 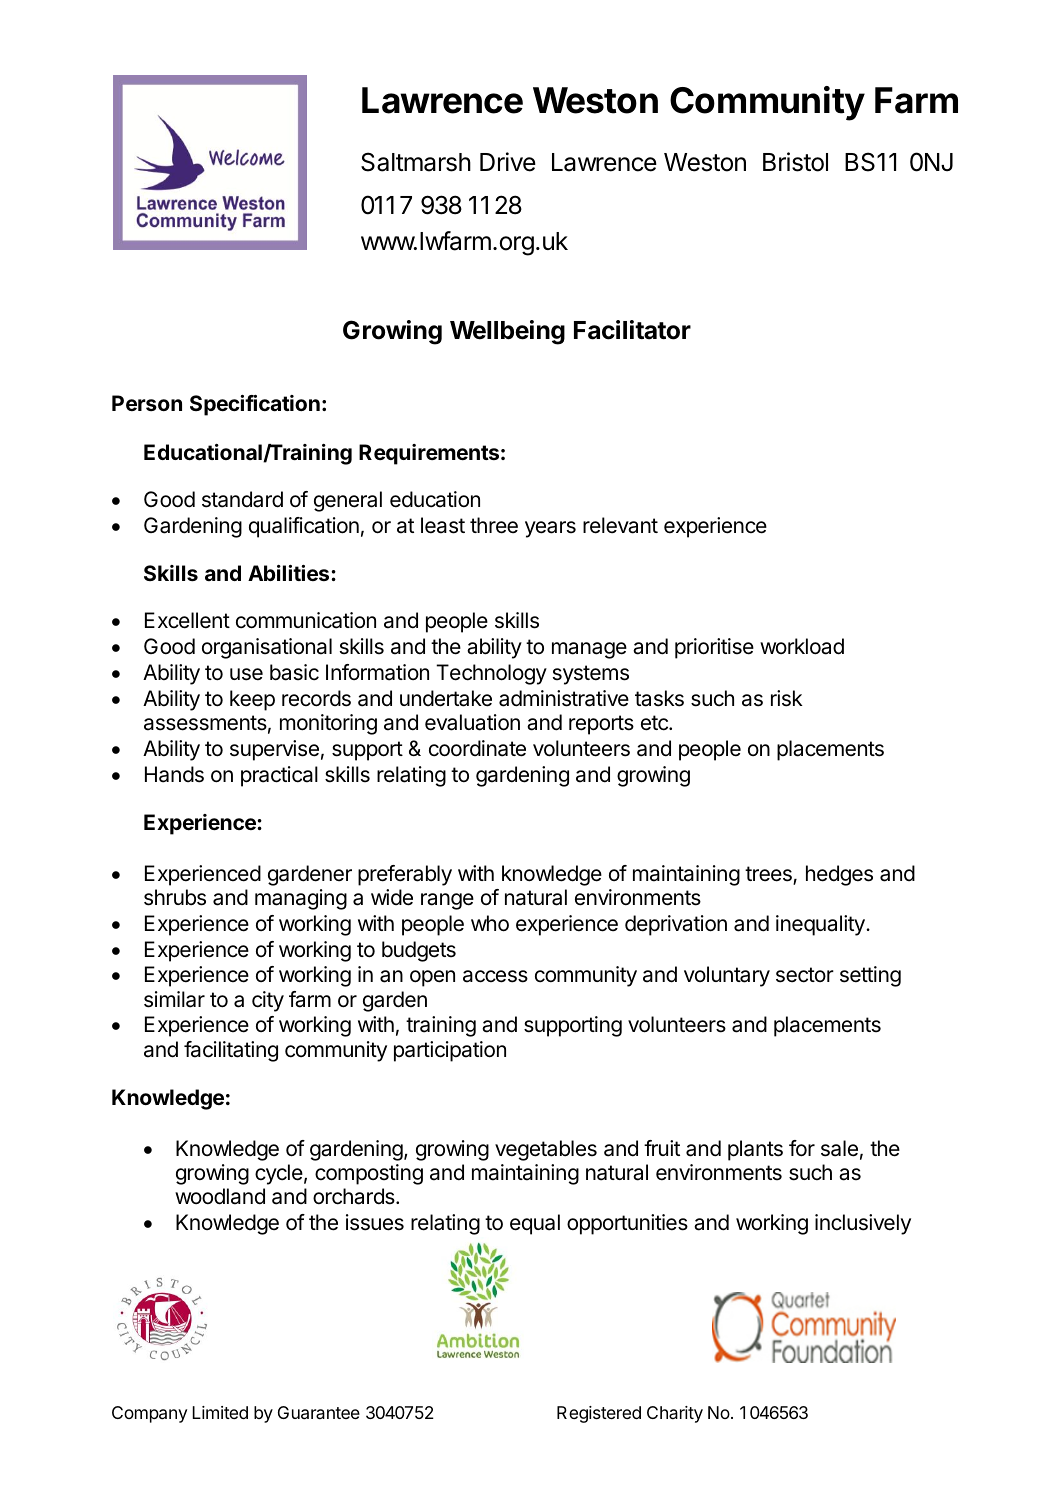 What do you see at coordinates (508, 162) in the screenshot?
I see `Drive` at bounding box center [508, 162].
